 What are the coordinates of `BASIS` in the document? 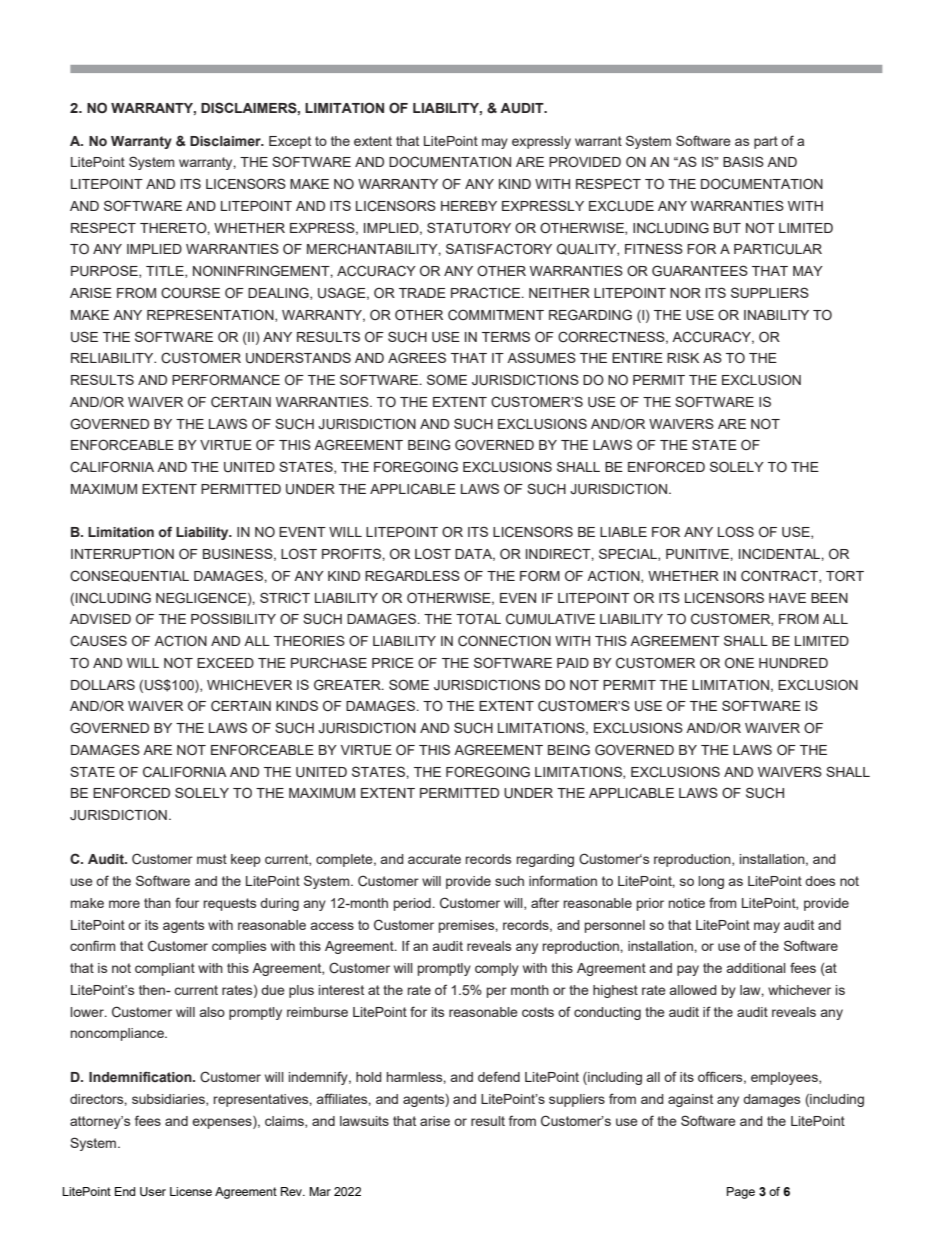 It's located at (743, 161).
